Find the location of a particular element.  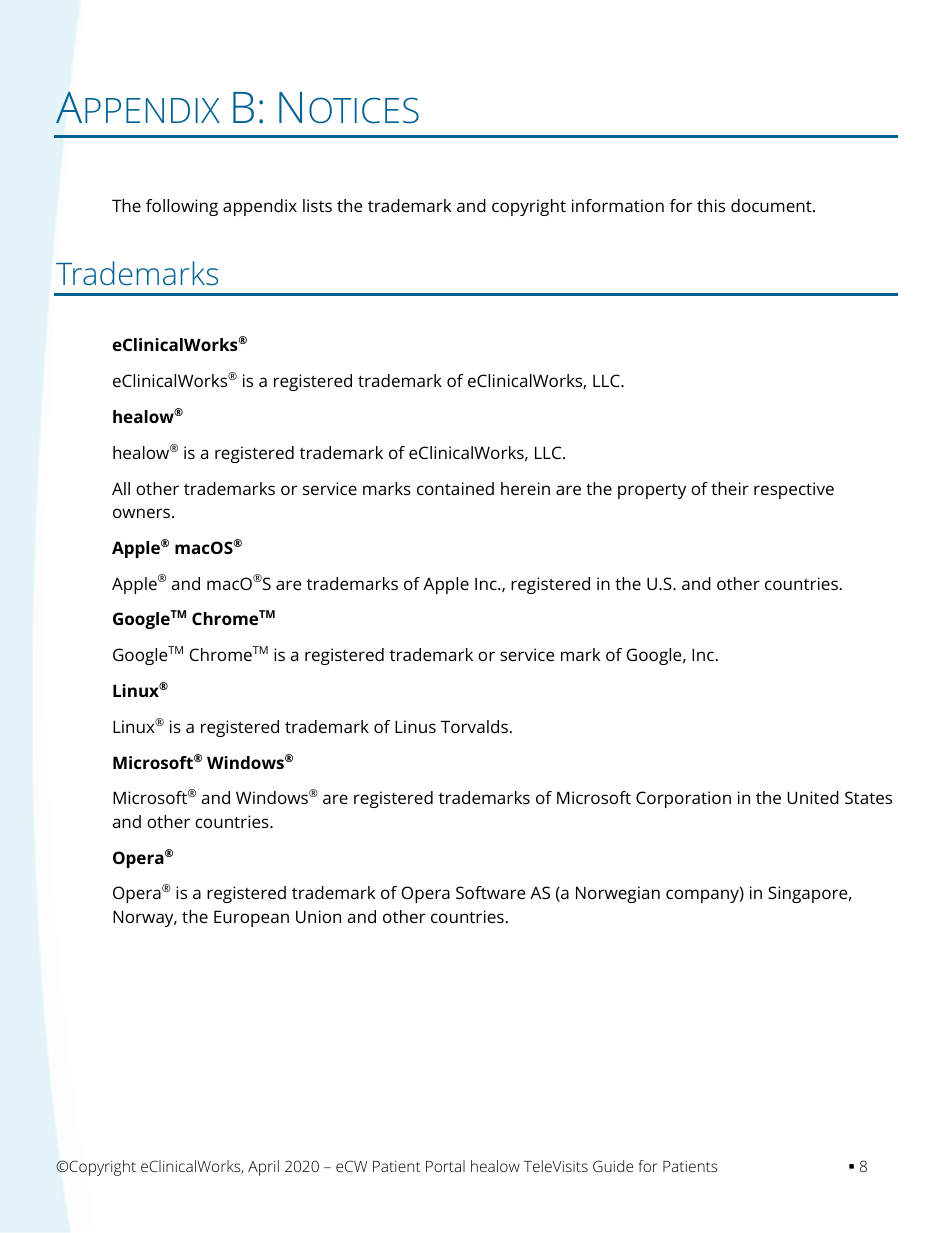

Linus is located at coordinates (415, 726).
